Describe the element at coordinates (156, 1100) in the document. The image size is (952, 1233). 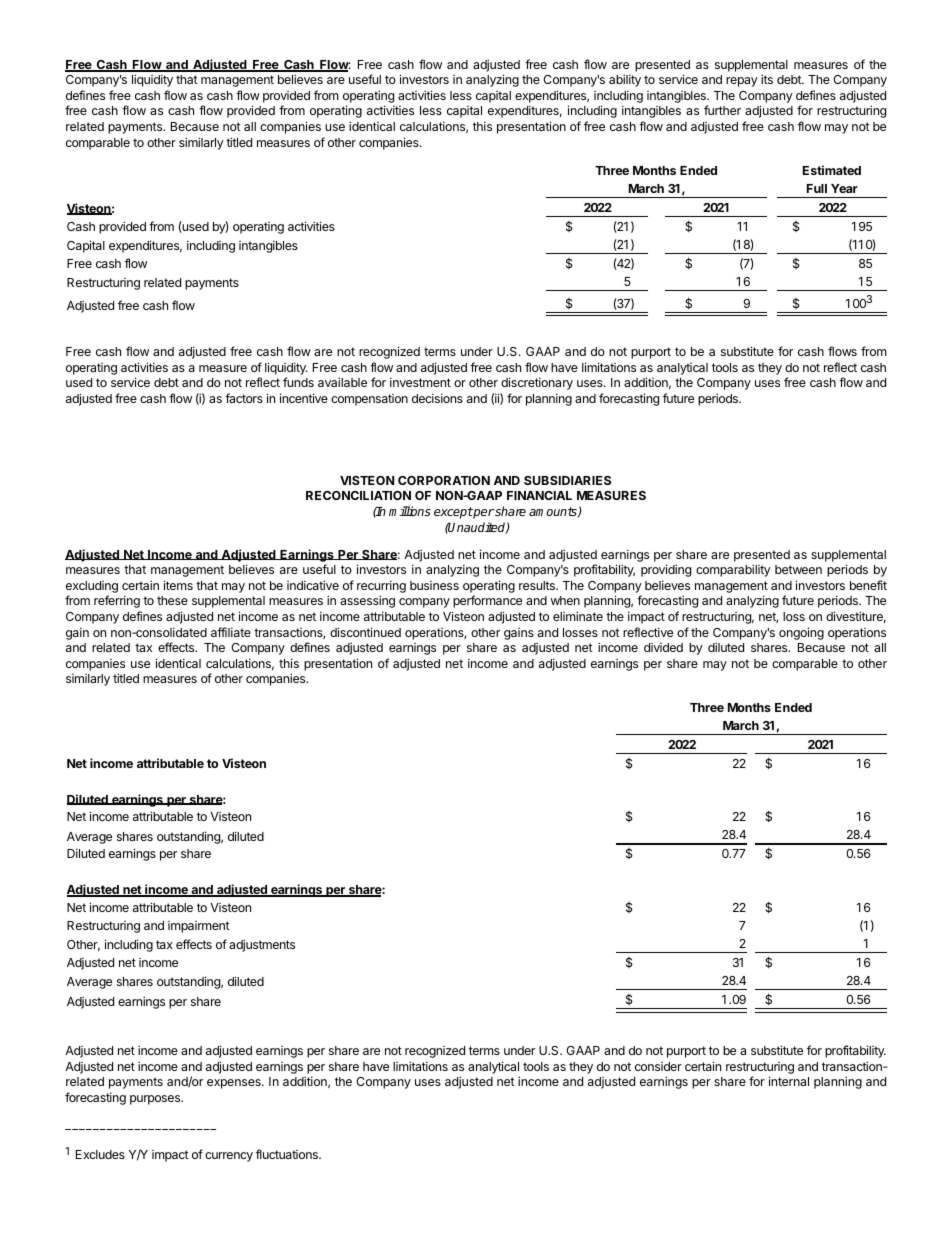
I see `purposes` at that location.
